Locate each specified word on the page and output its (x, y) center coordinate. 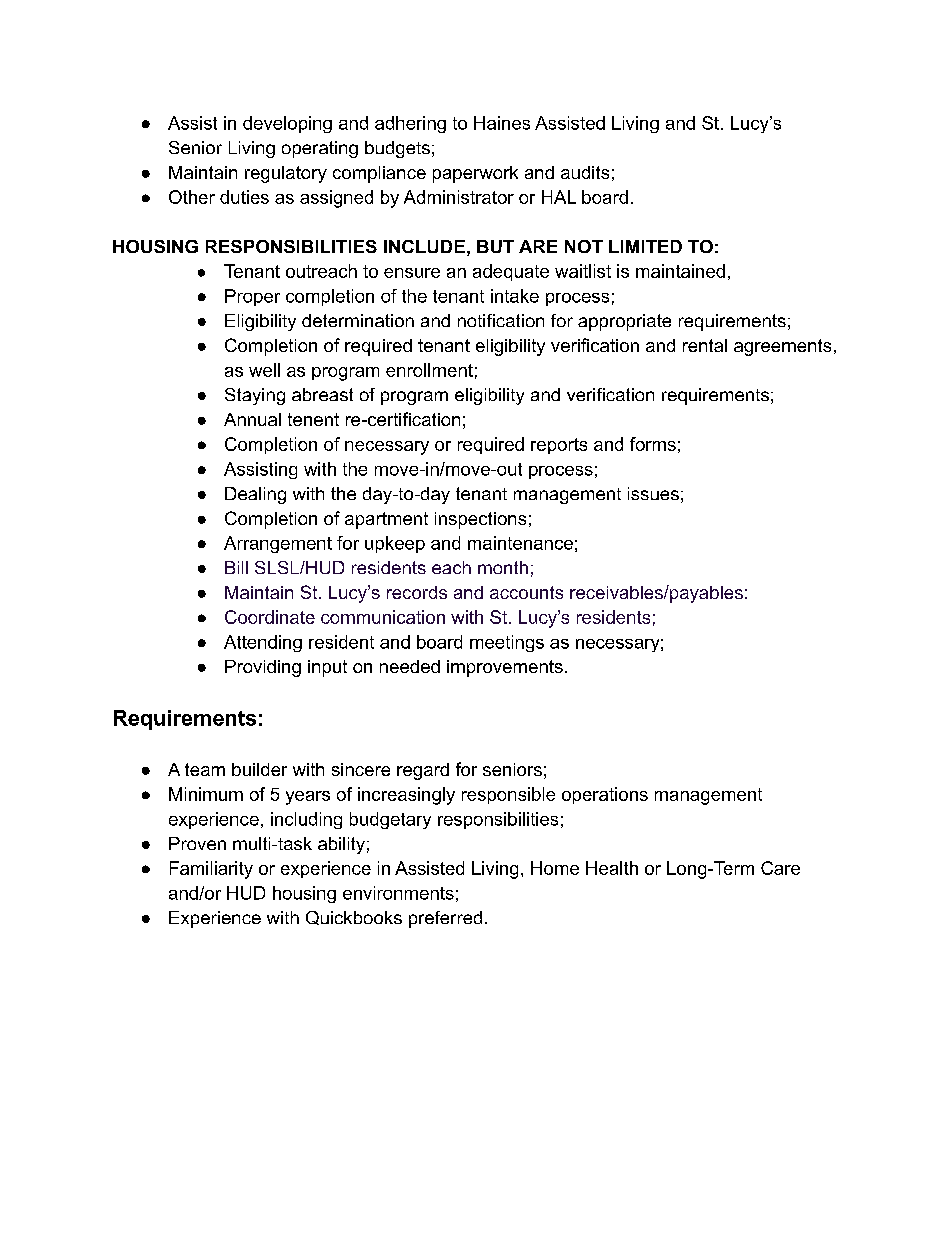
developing (287, 124)
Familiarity (211, 870)
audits (585, 172)
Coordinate (270, 617)
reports (559, 446)
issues (653, 493)
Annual (252, 419)
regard (423, 771)
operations (605, 795)
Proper (252, 297)
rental (705, 345)
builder (259, 769)
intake (515, 296)
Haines (502, 123)
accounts (526, 592)
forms (653, 444)
